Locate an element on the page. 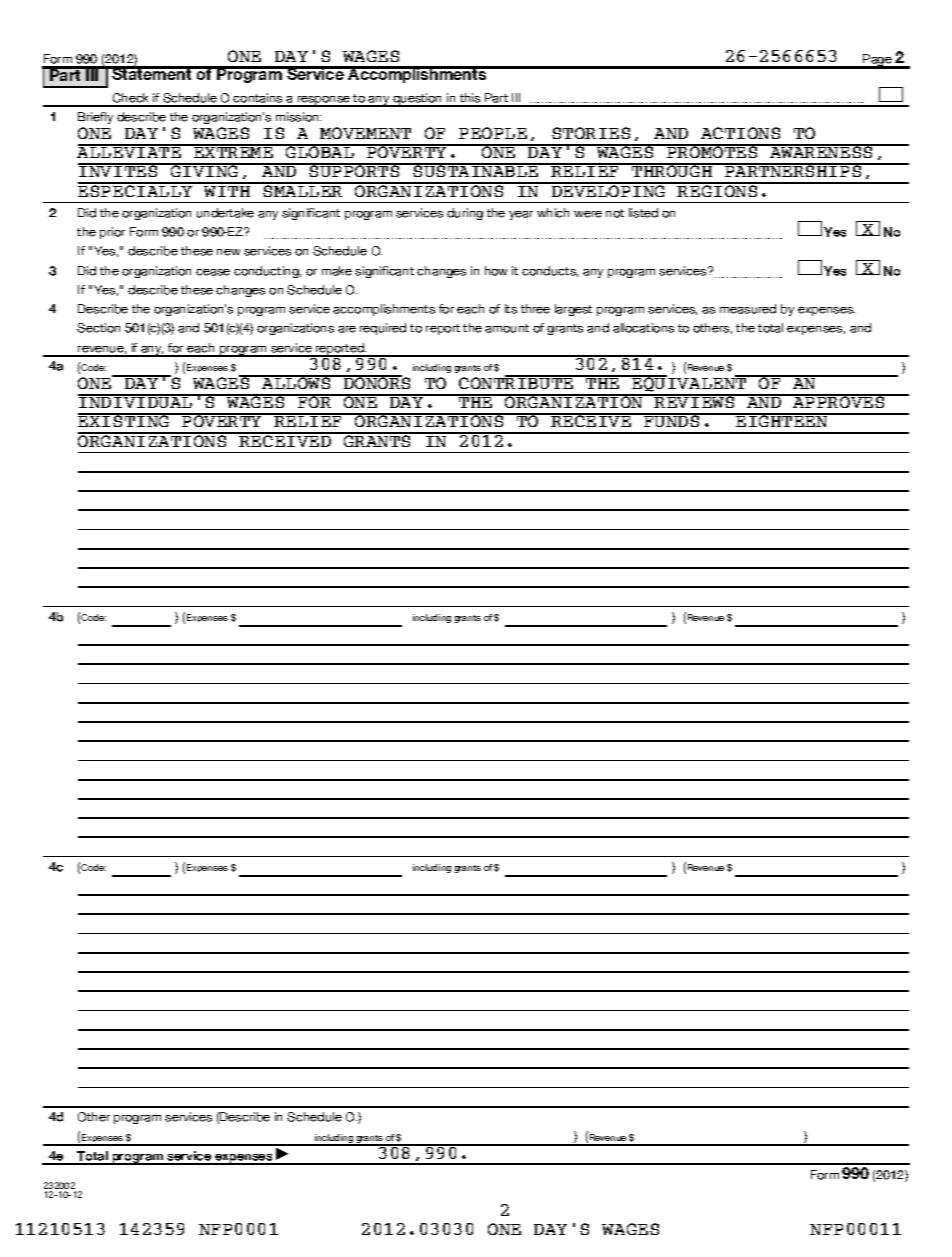 The image size is (952, 1257). cease is located at coordinates (213, 272).
